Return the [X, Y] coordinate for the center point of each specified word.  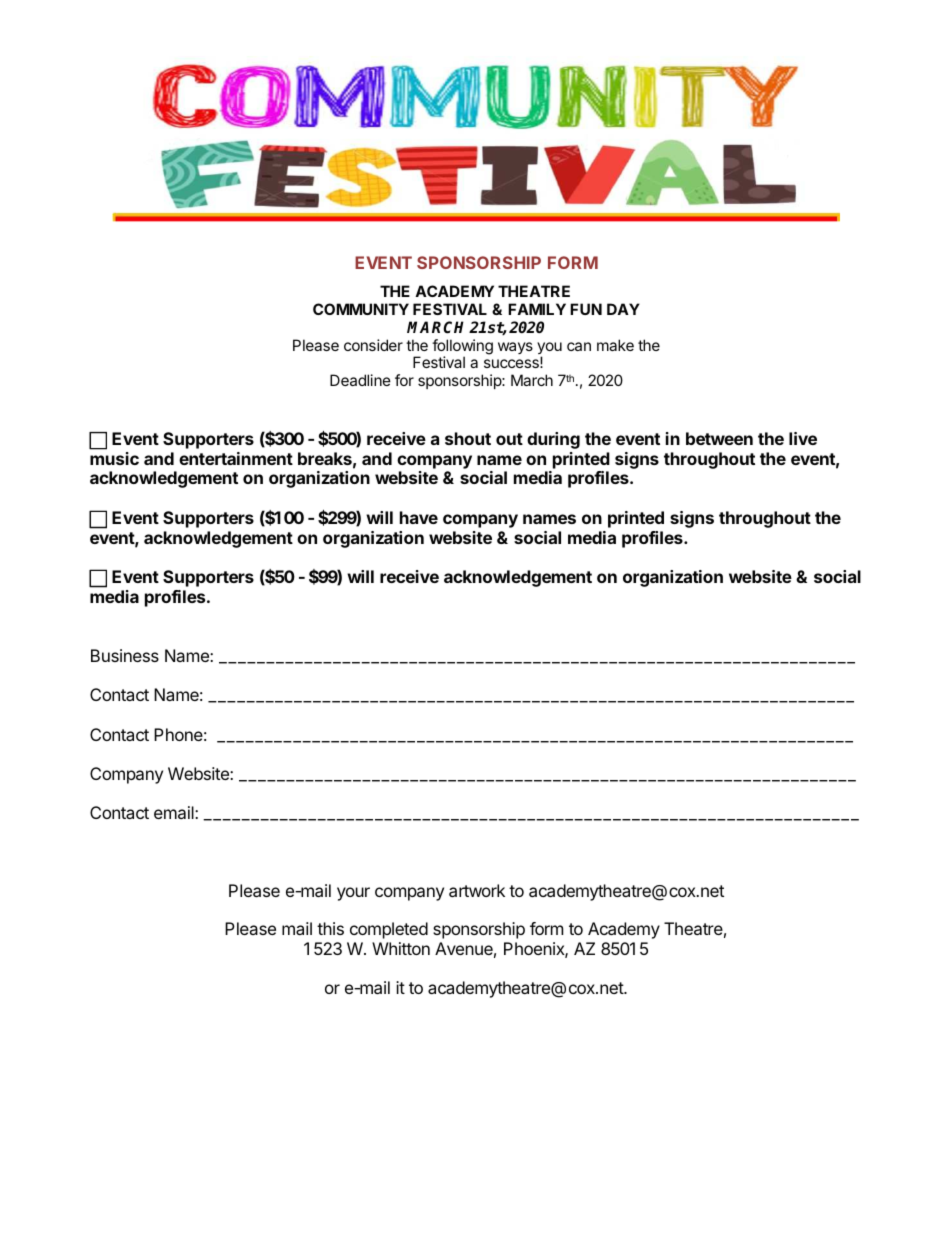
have [419, 517]
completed [389, 930]
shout [468, 438]
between [719, 438]
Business [125, 655]
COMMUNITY [361, 309]
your [353, 894]
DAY [623, 309]
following [462, 348]
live [803, 438]
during [553, 440]
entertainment [236, 458]
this [330, 928]
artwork [477, 890]
